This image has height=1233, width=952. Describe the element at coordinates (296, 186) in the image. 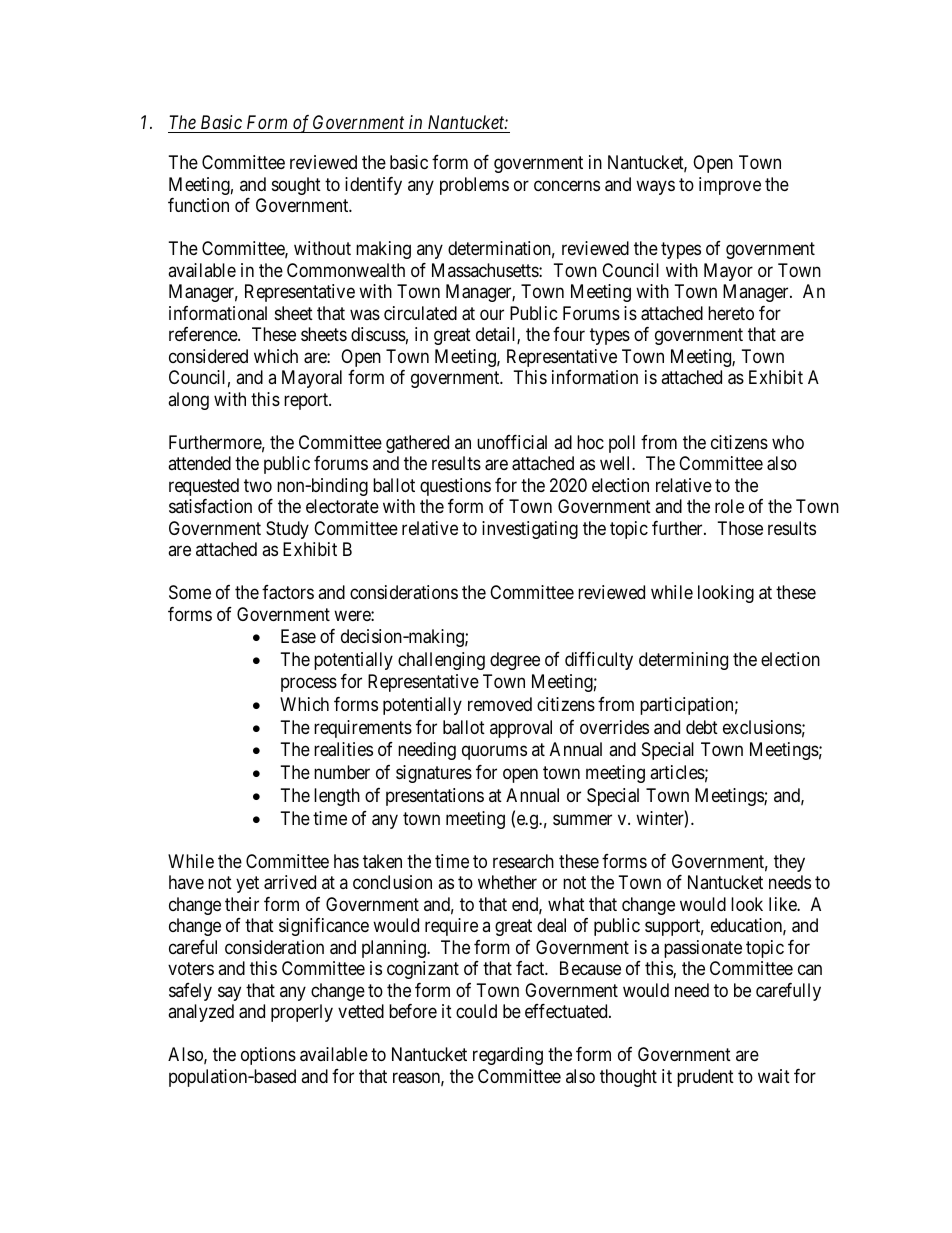

I see `sought` at that location.
